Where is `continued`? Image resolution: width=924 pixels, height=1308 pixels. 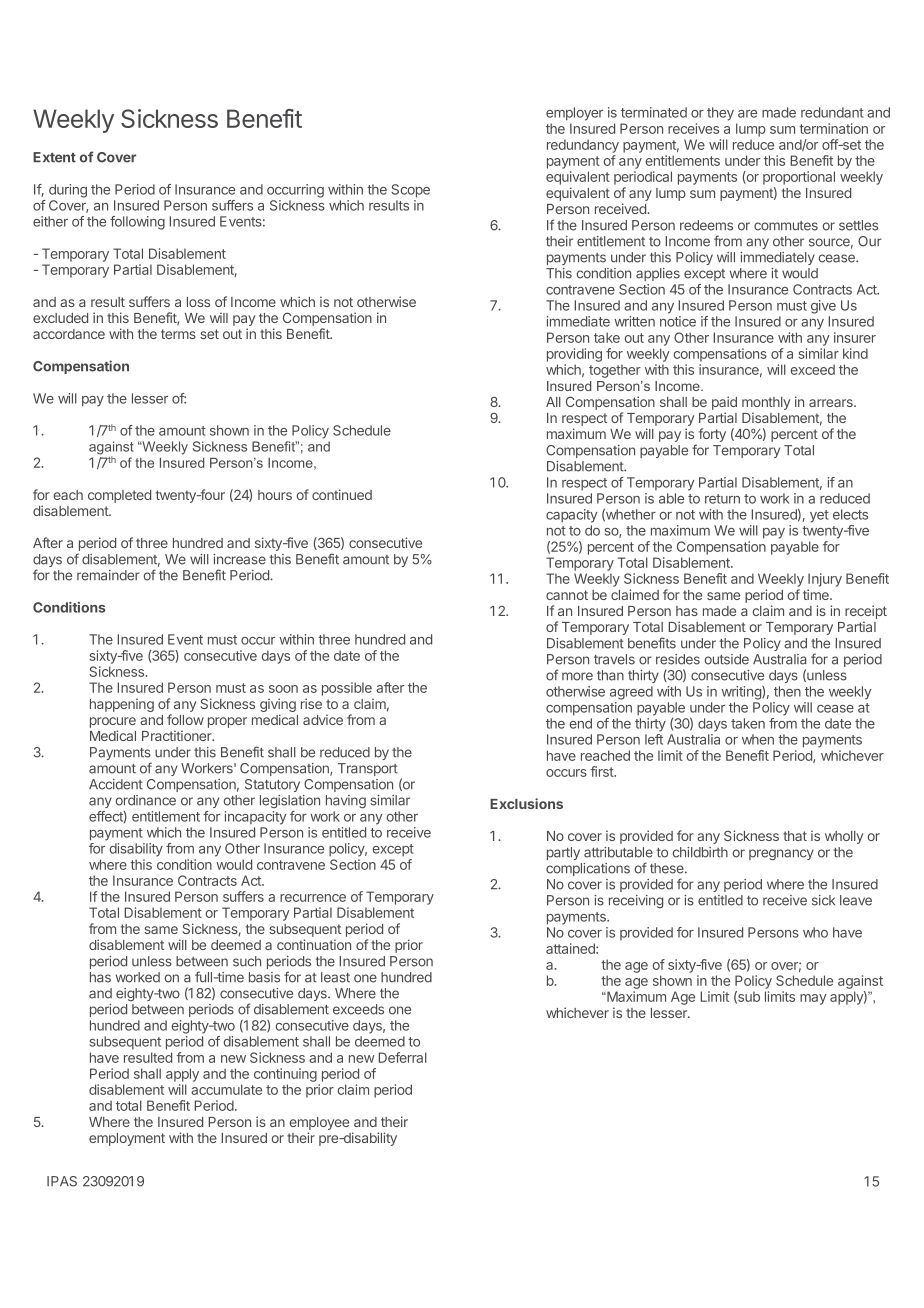
continued is located at coordinates (342, 494).
